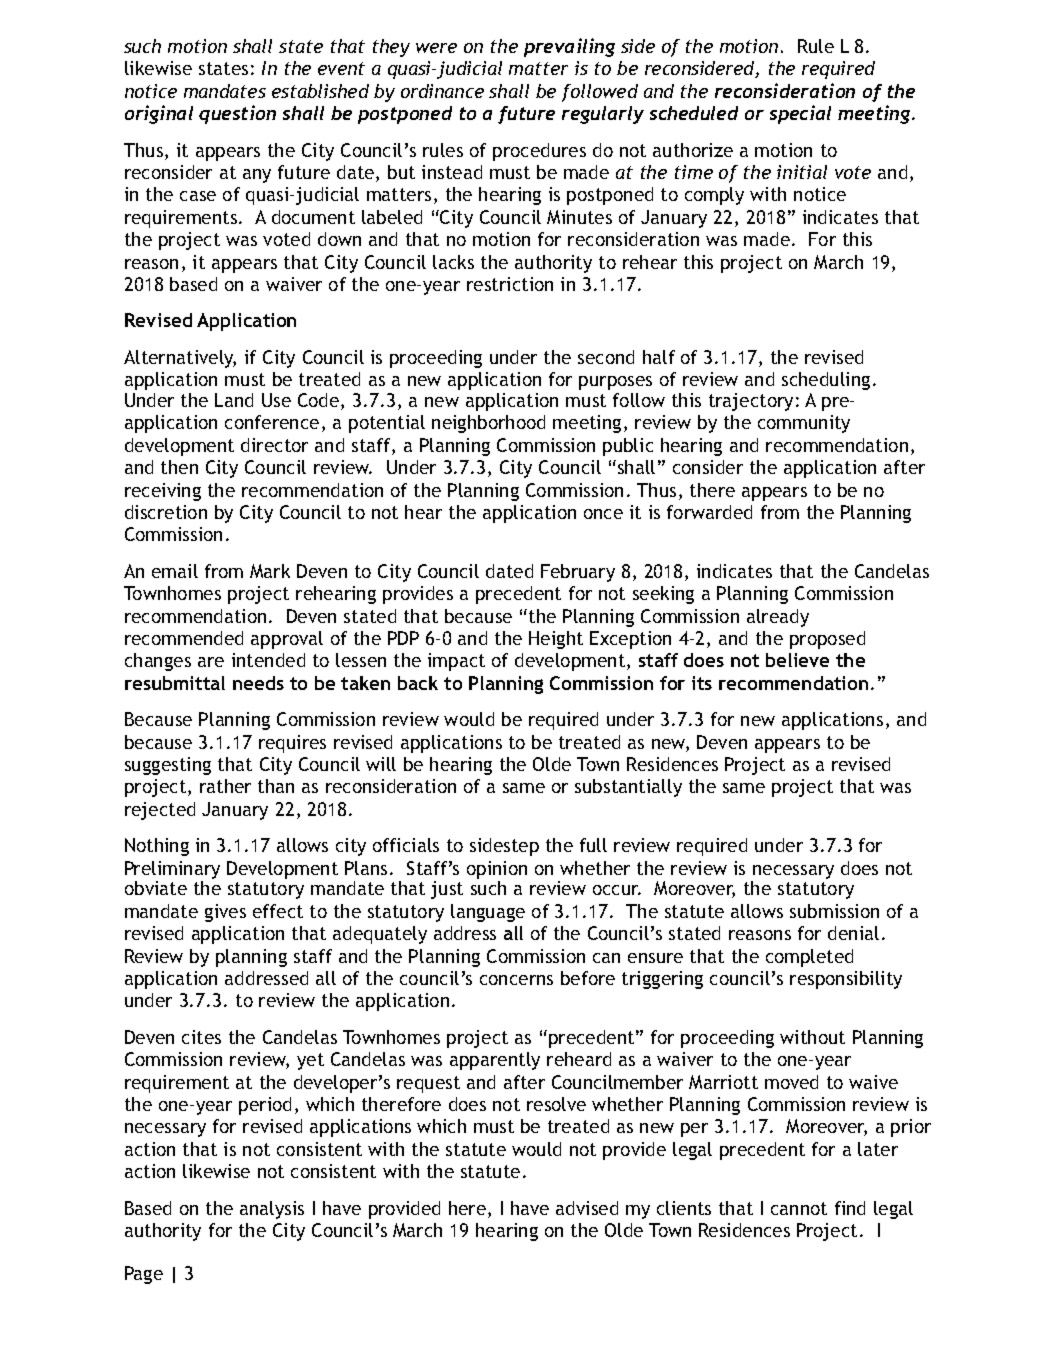  What do you see at coordinates (556, 640) in the screenshot?
I see `Height` at bounding box center [556, 640].
